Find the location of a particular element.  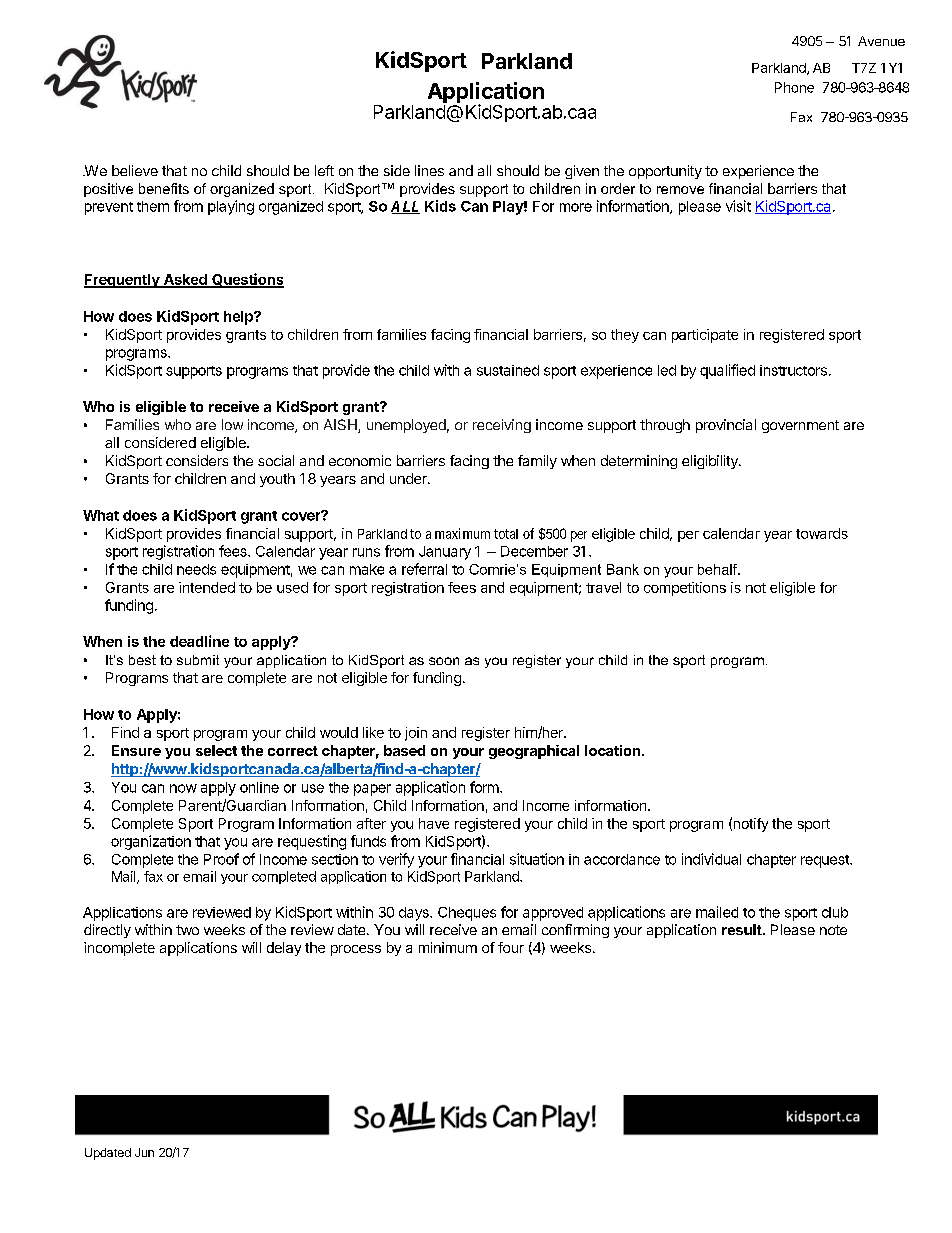

Phone is located at coordinates (794, 87).
